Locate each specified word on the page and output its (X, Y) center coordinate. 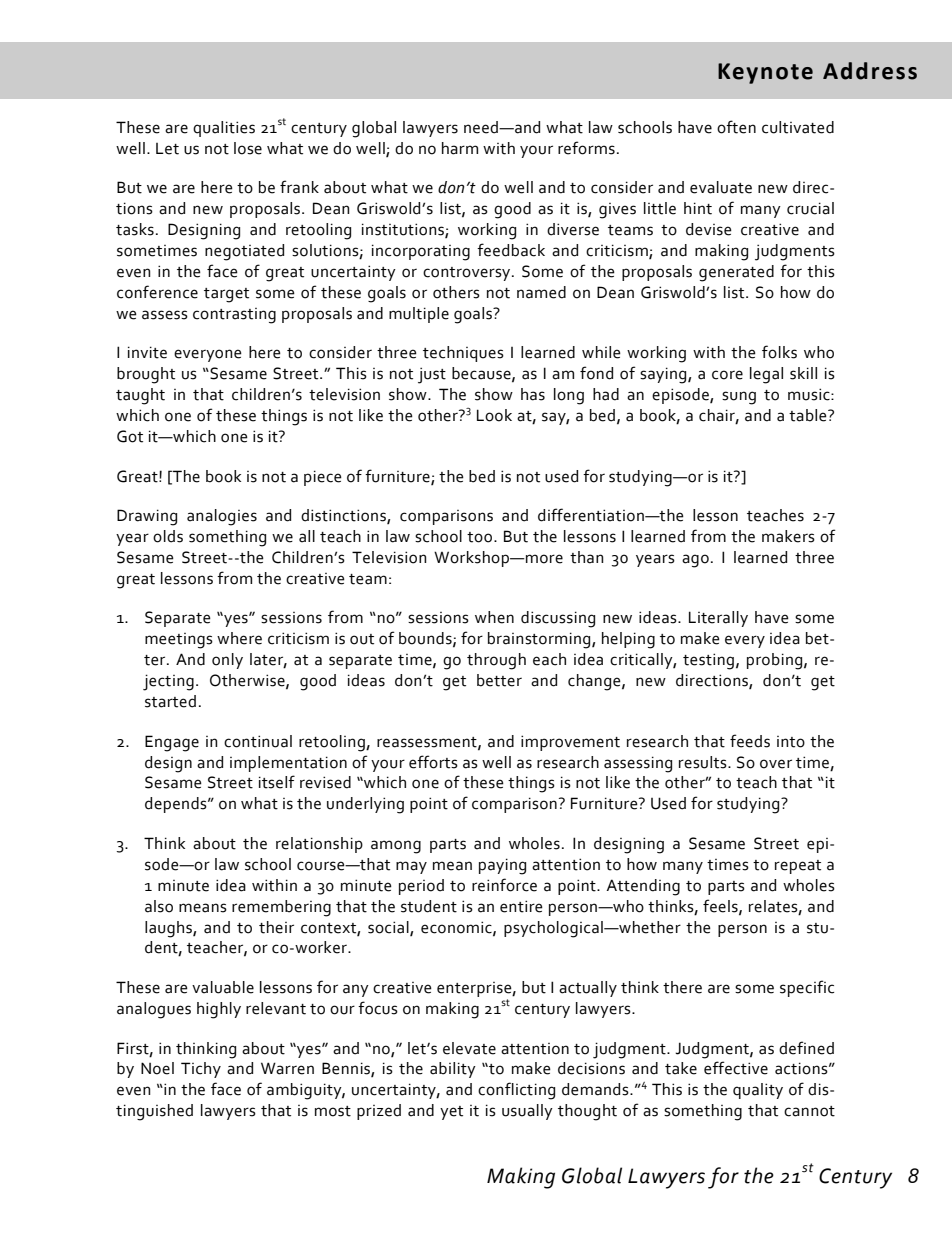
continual (258, 741)
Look (494, 415)
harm (460, 148)
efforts (433, 762)
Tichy (201, 1070)
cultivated (798, 127)
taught (140, 396)
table (809, 415)
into (791, 742)
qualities (224, 129)
